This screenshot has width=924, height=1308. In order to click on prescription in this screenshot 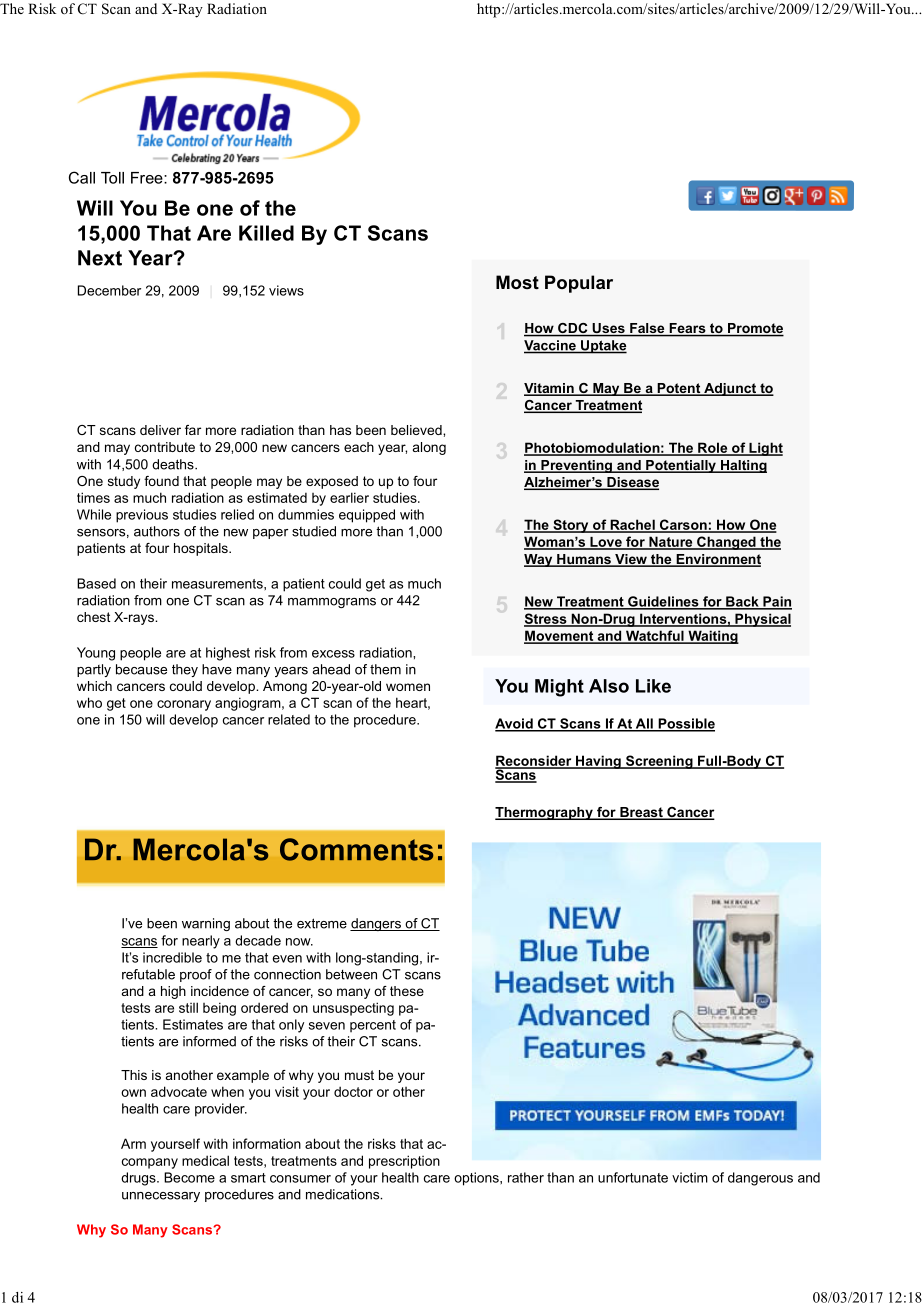, I will do `click(404, 1162)`.
